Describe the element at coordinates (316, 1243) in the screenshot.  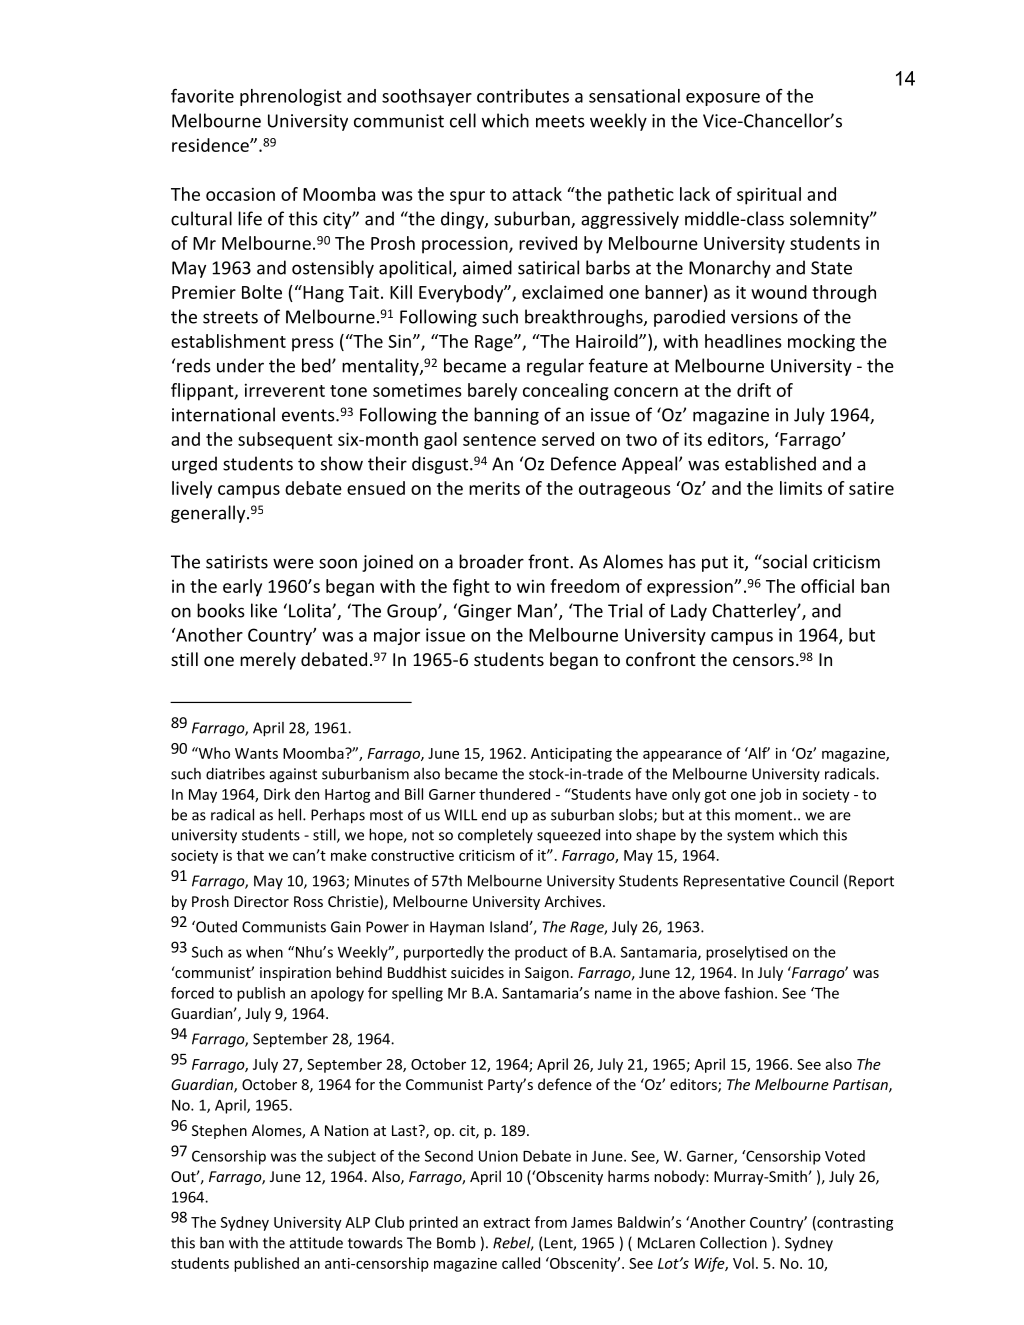
I see `attitude` at that location.
